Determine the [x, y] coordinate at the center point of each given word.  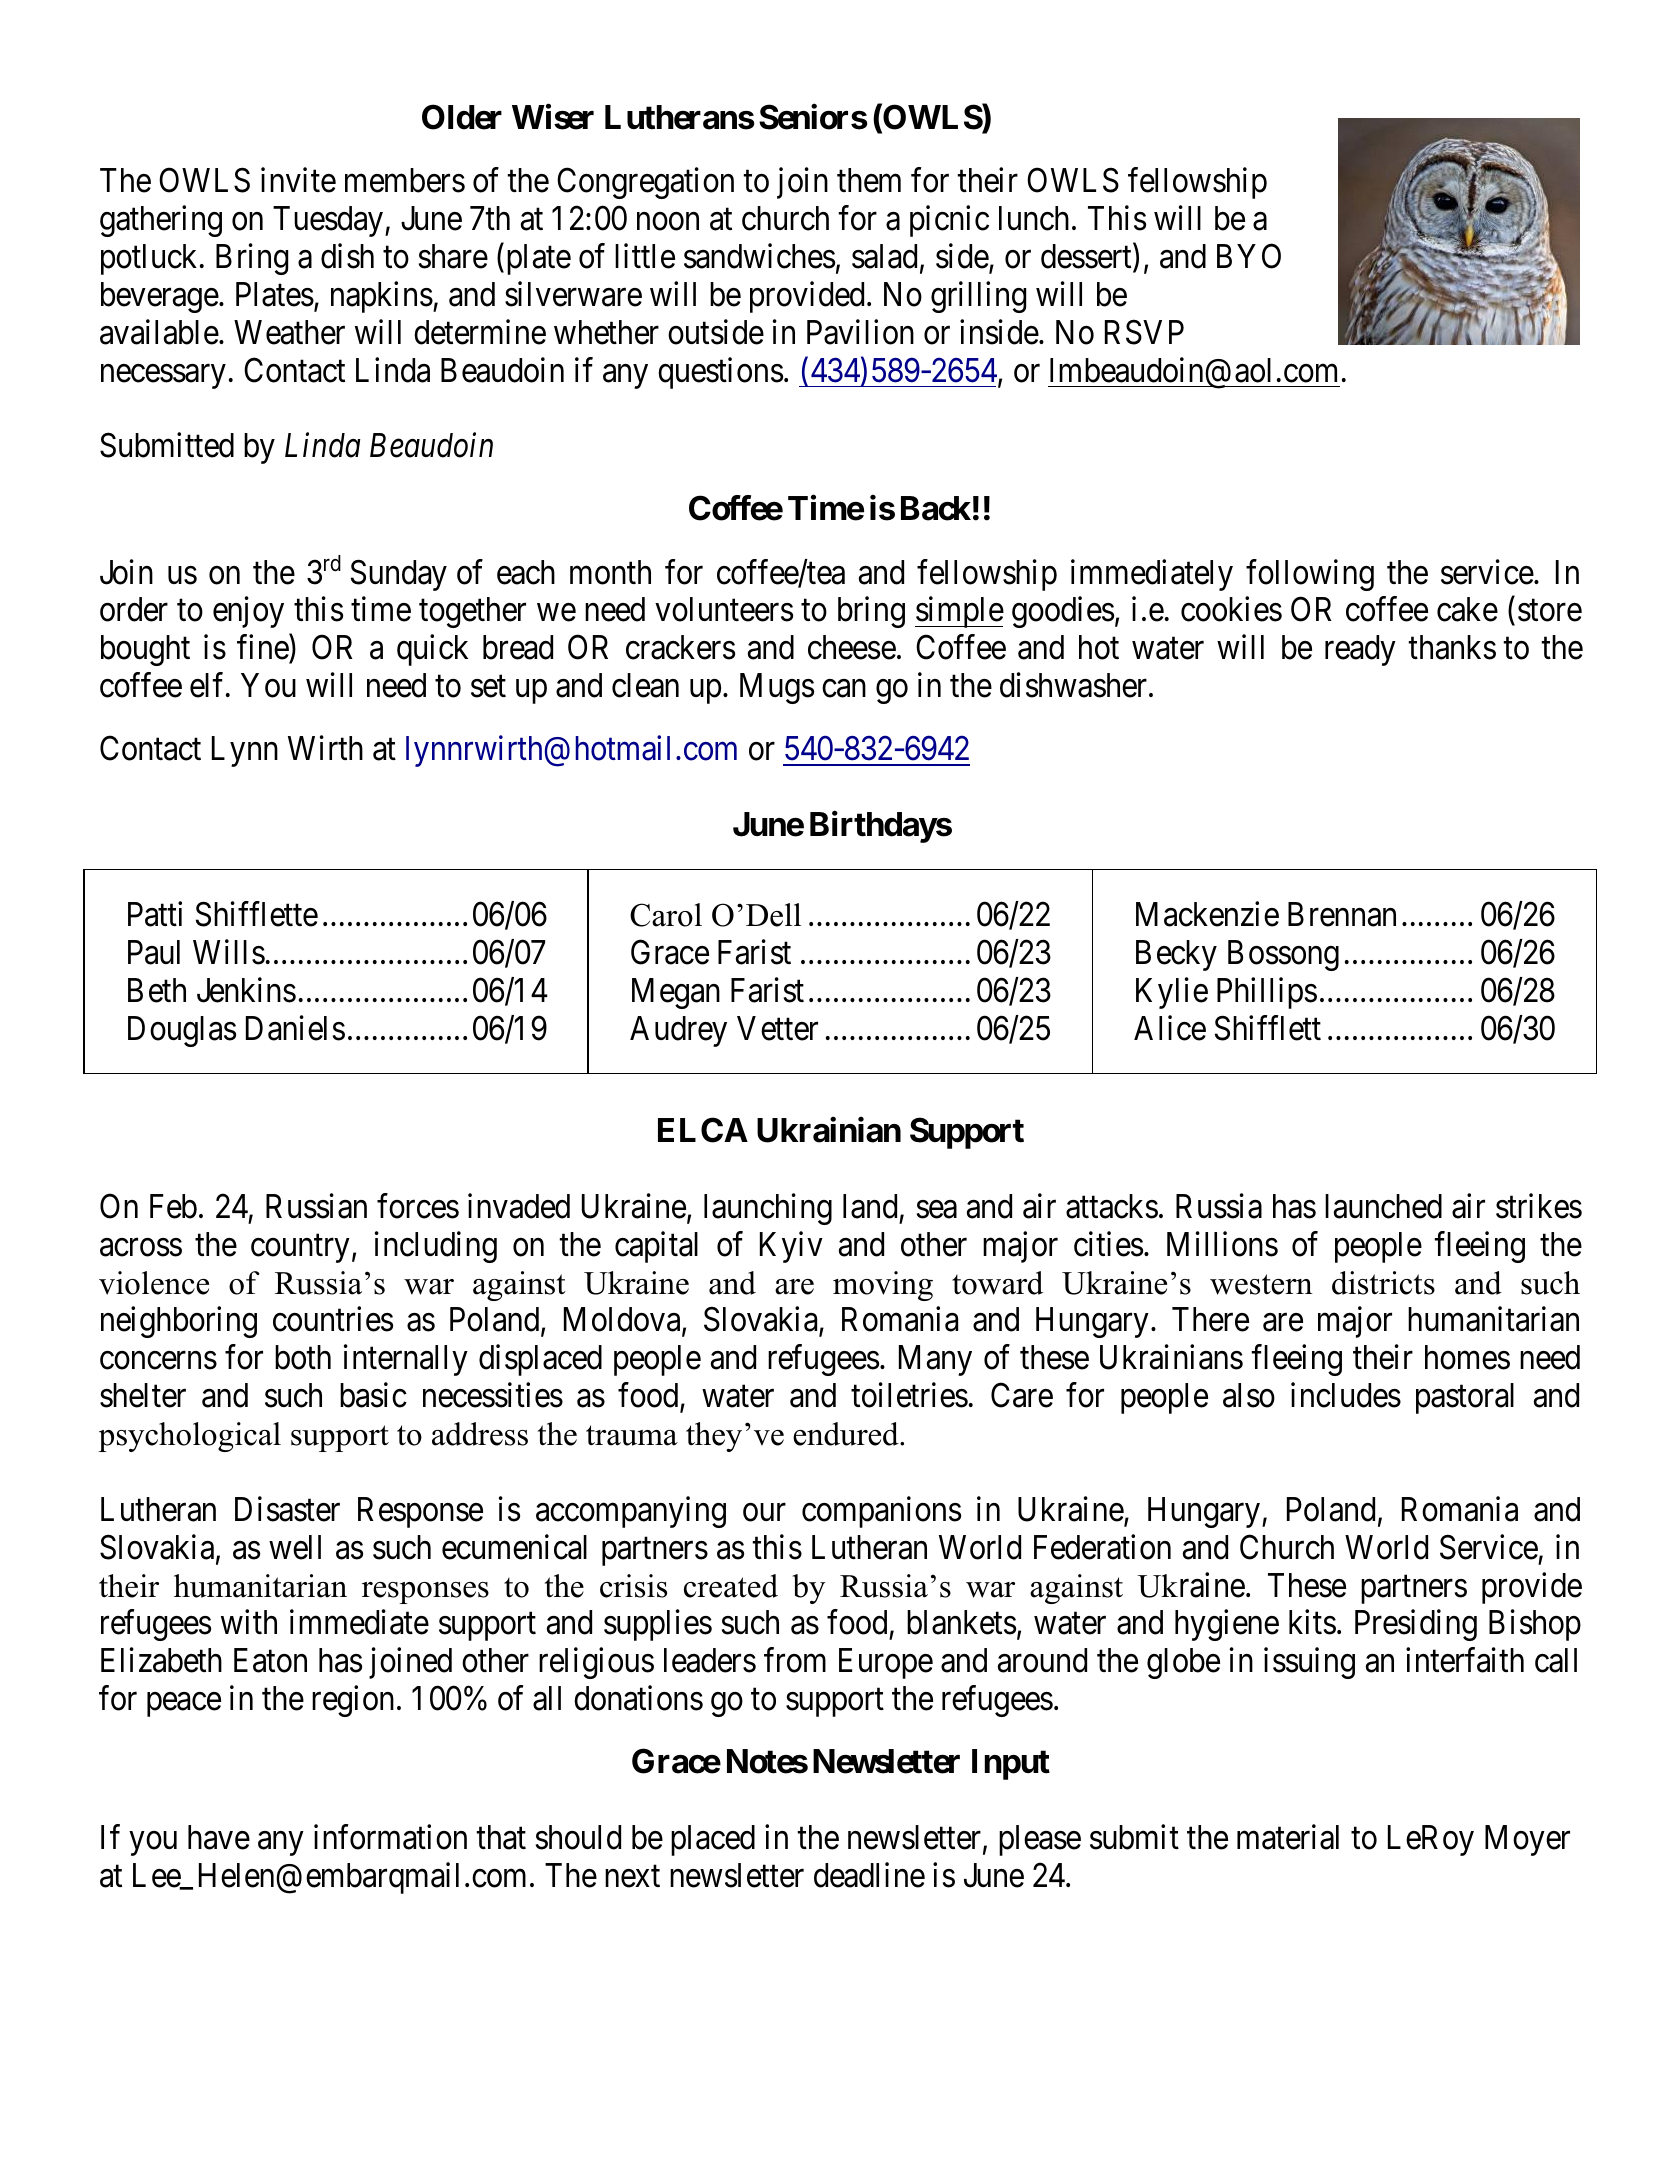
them [869, 180]
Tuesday [328, 221]
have [219, 1837]
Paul [154, 952]
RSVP [1144, 332]
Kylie [1172, 993]
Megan [676, 993]
